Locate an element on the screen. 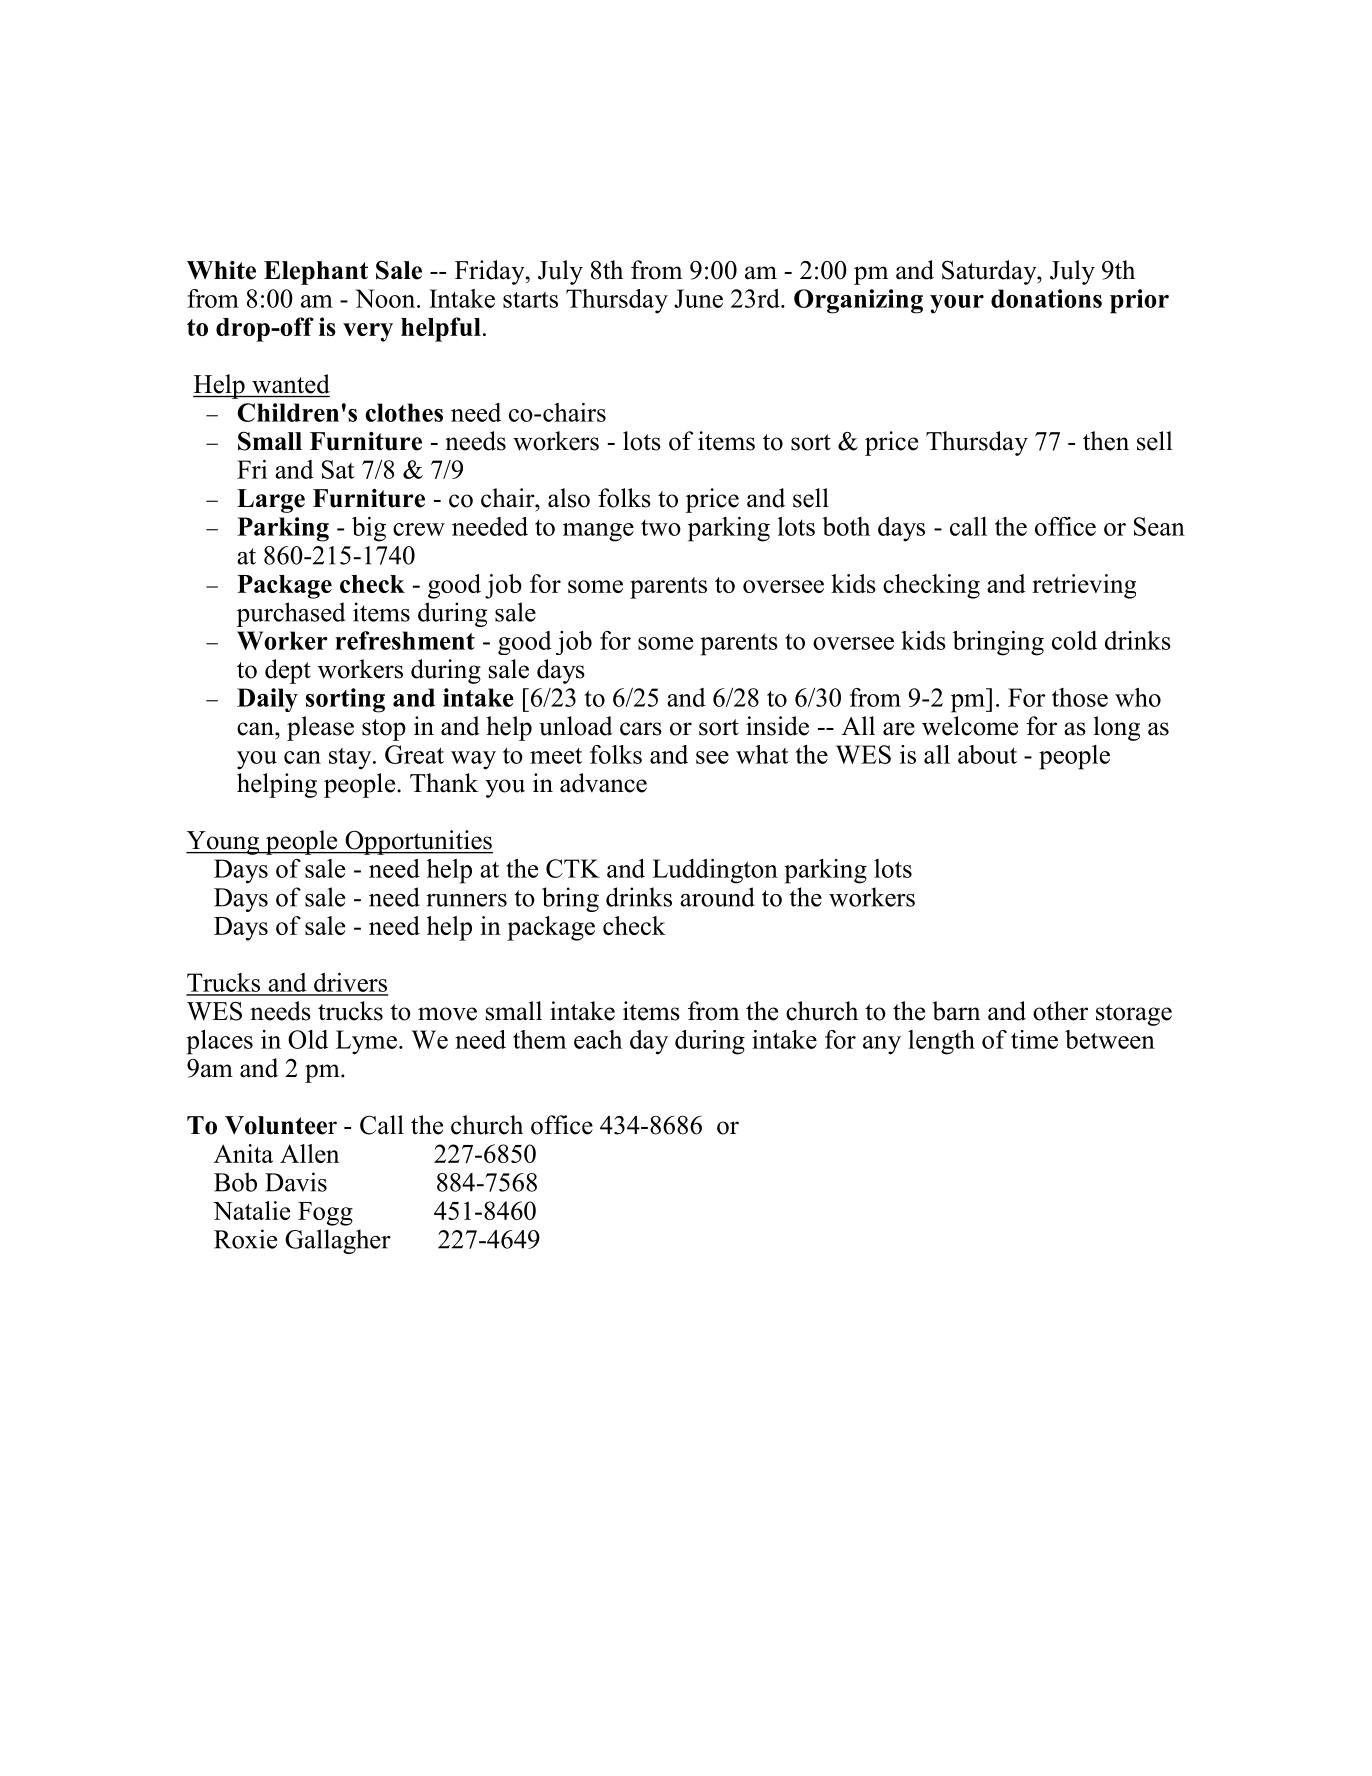 The image size is (1372, 1776). Lyme is located at coordinates (366, 1042).
